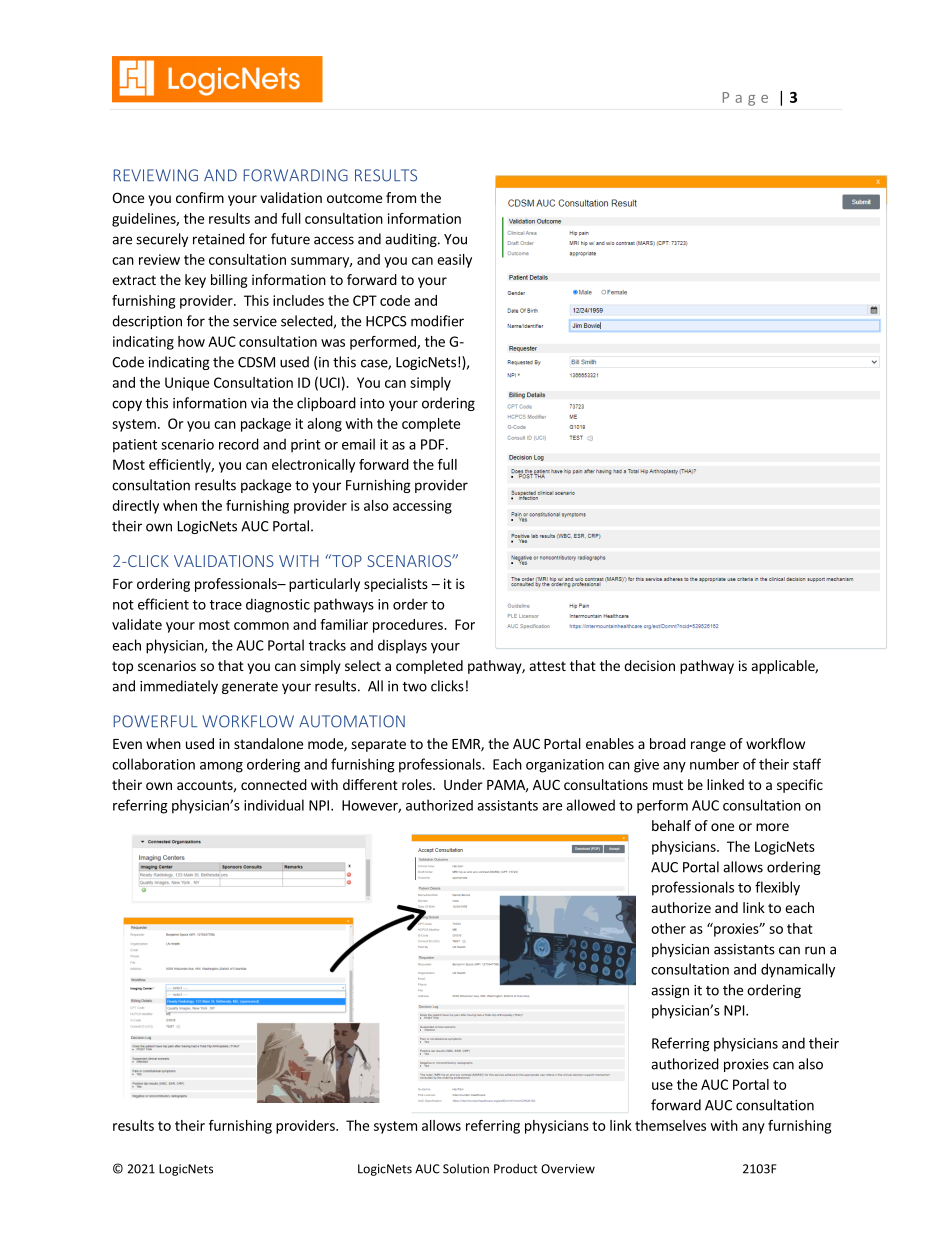 Image resolution: width=952 pixels, height=1233 pixels. What do you see at coordinates (437, 321) in the image?
I see `modifier` at bounding box center [437, 321].
